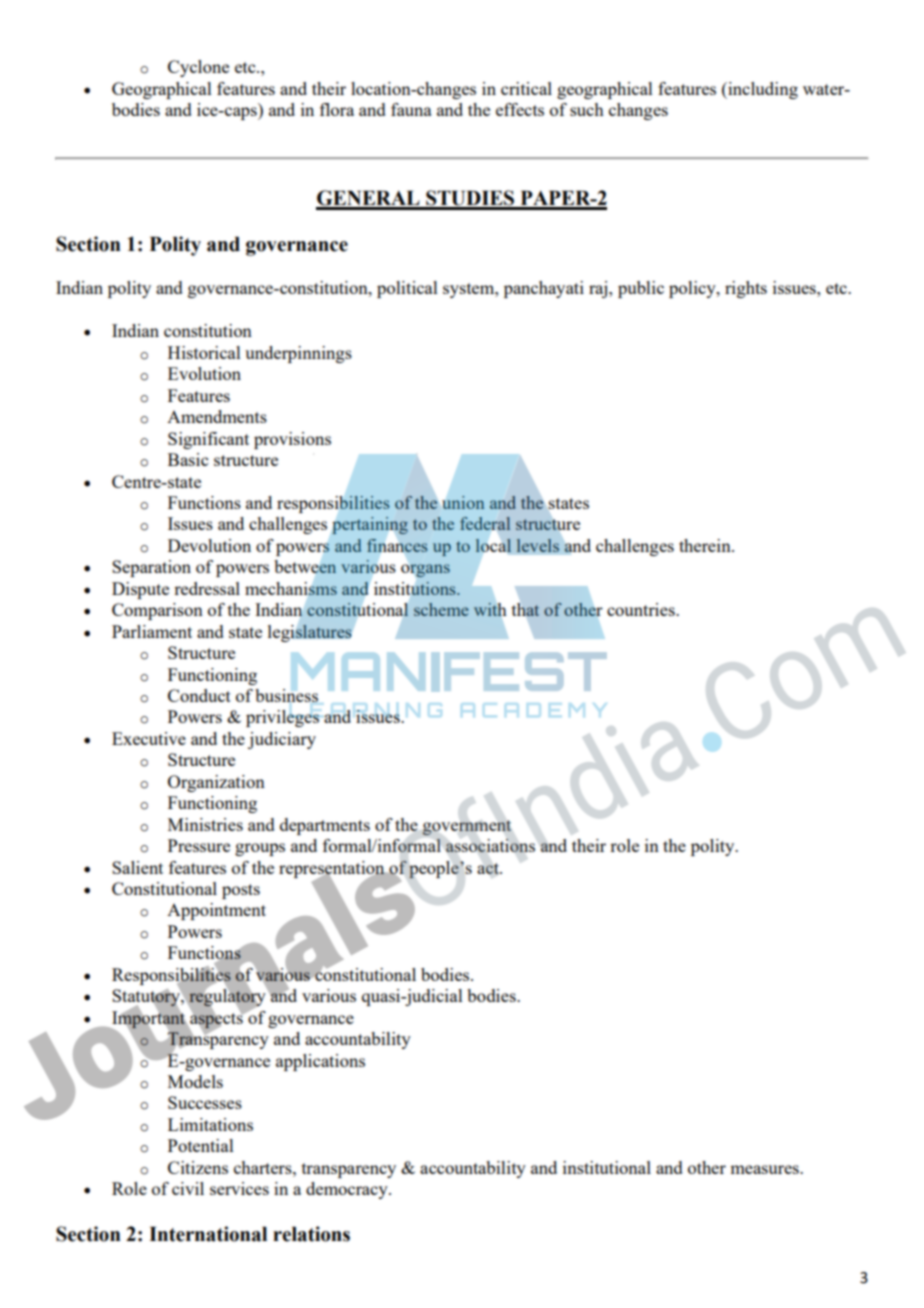  I want to click on act, so click(489, 868).
